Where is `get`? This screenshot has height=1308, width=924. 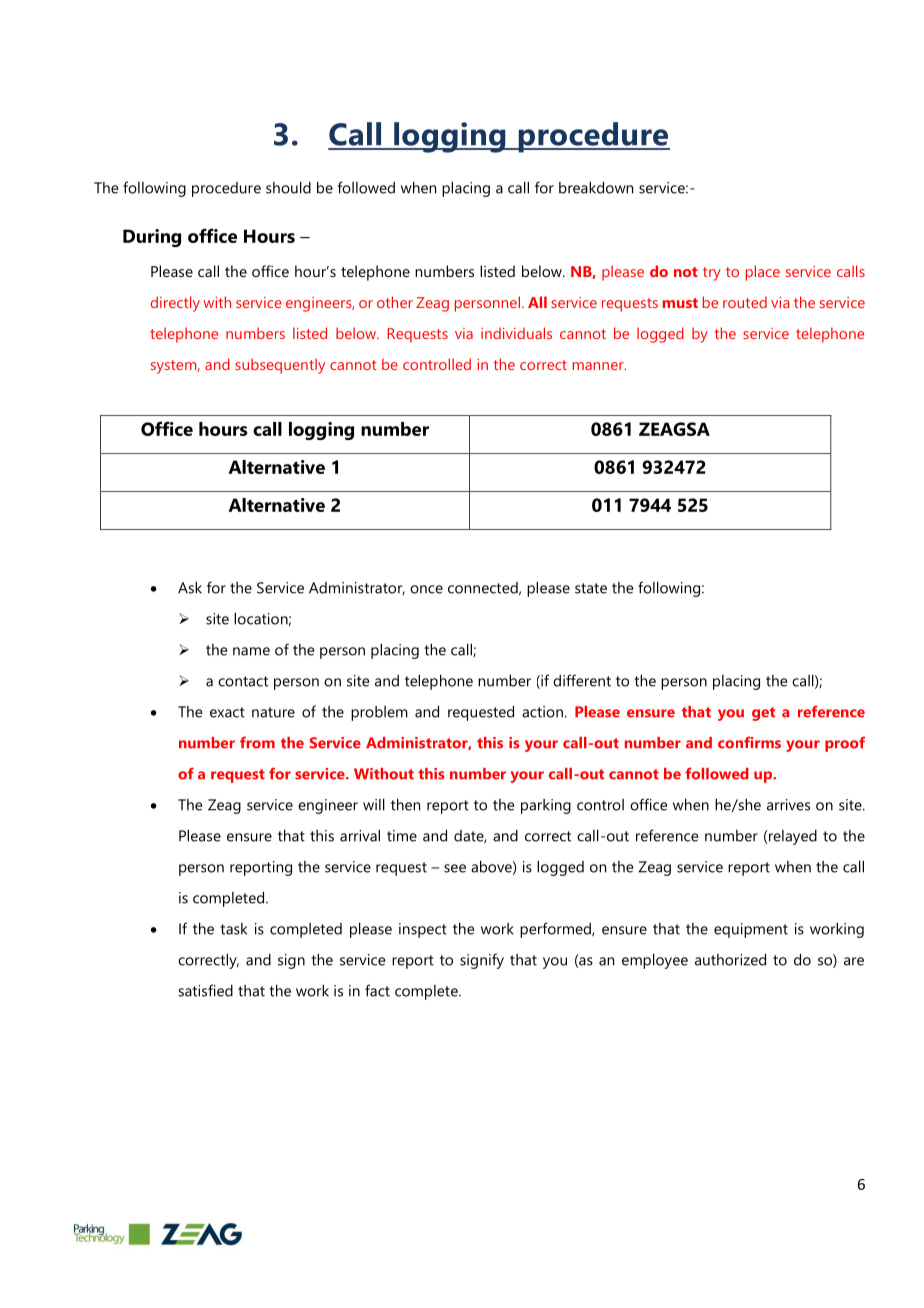 get is located at coordinates (763, 714).
